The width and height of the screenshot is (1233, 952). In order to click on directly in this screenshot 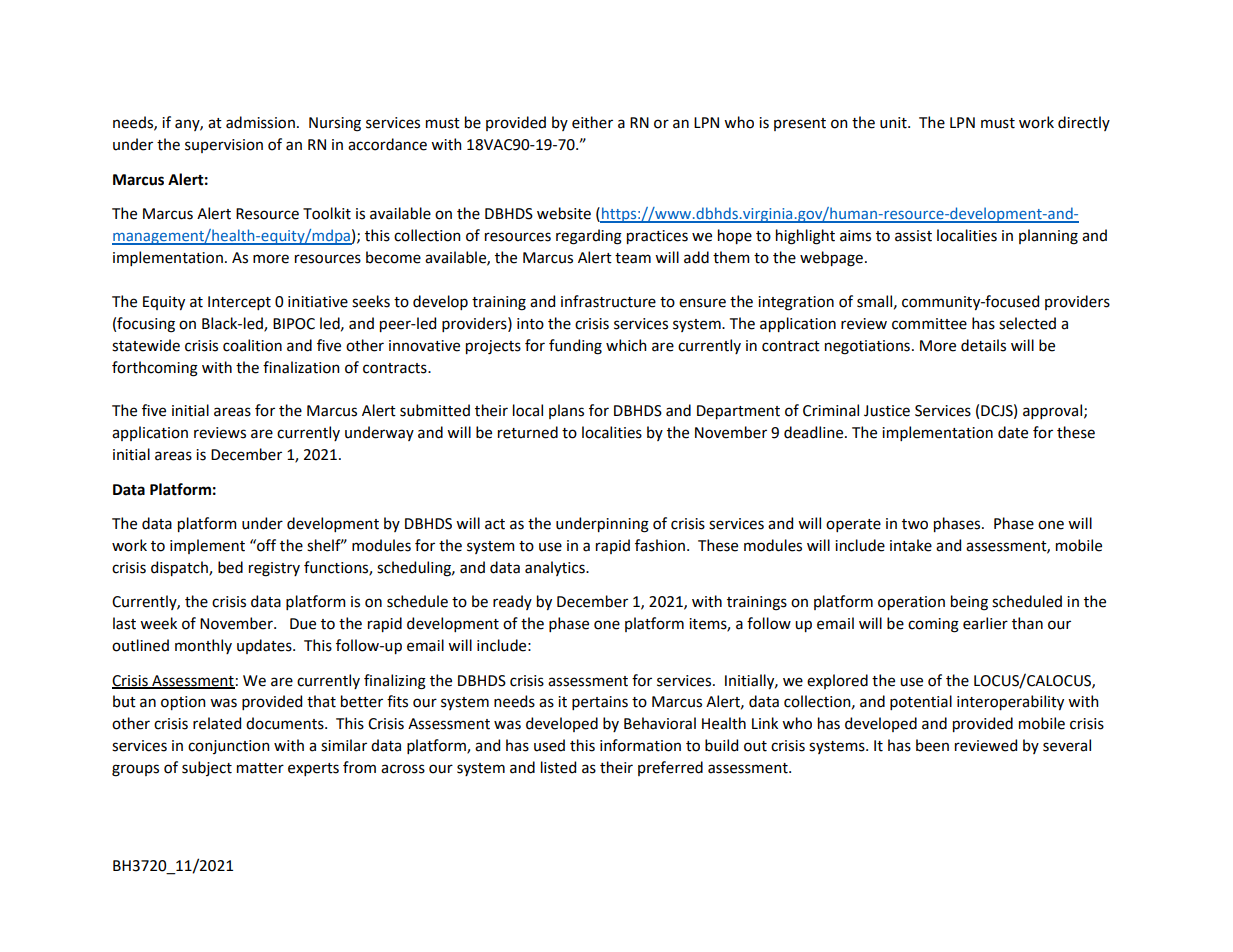, I will do `click(1084, 123)`.
